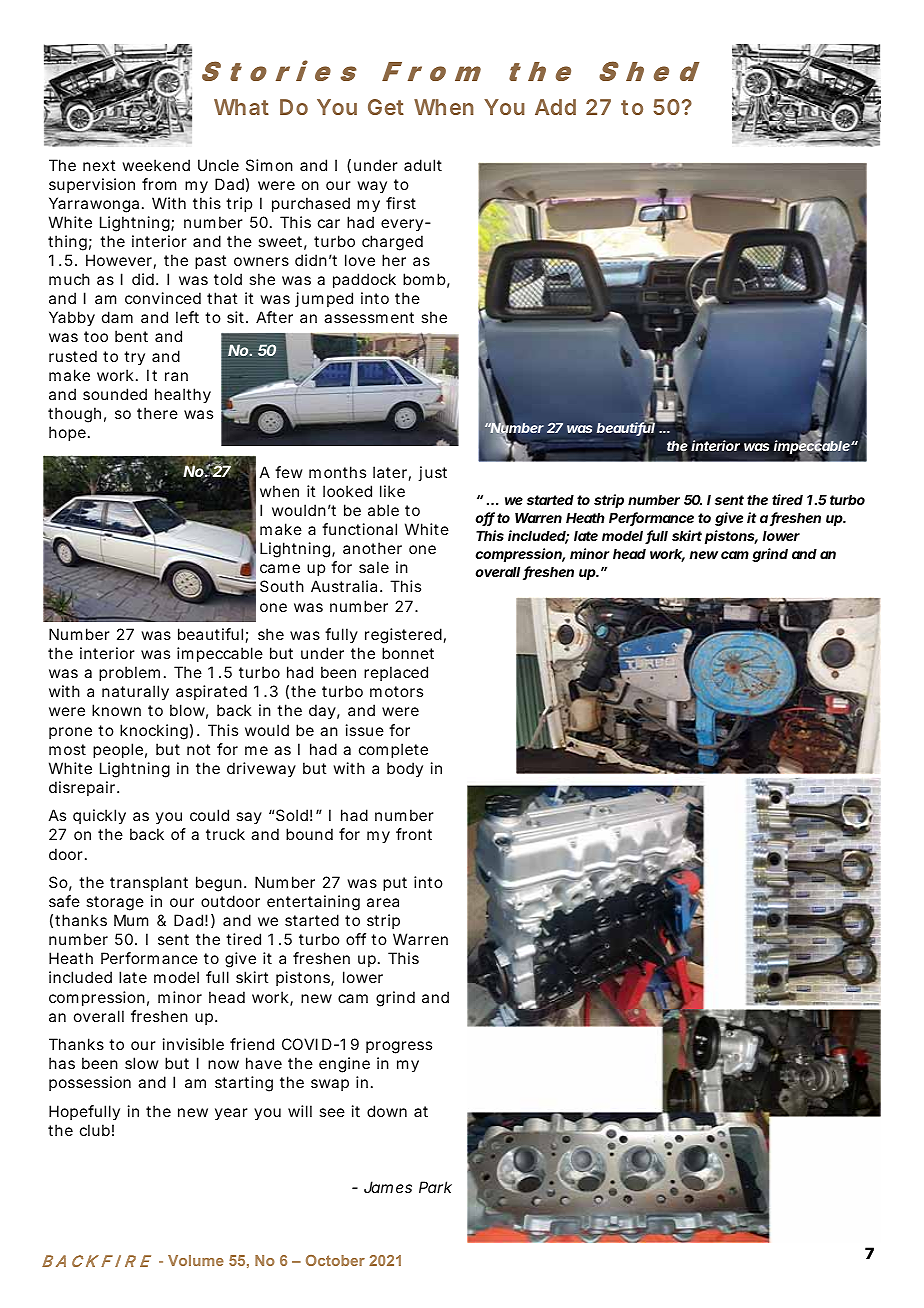 This document has height=1308, width=924. Describe the element at coordinates (388, 1187) in the document. I see `James` at that location.
